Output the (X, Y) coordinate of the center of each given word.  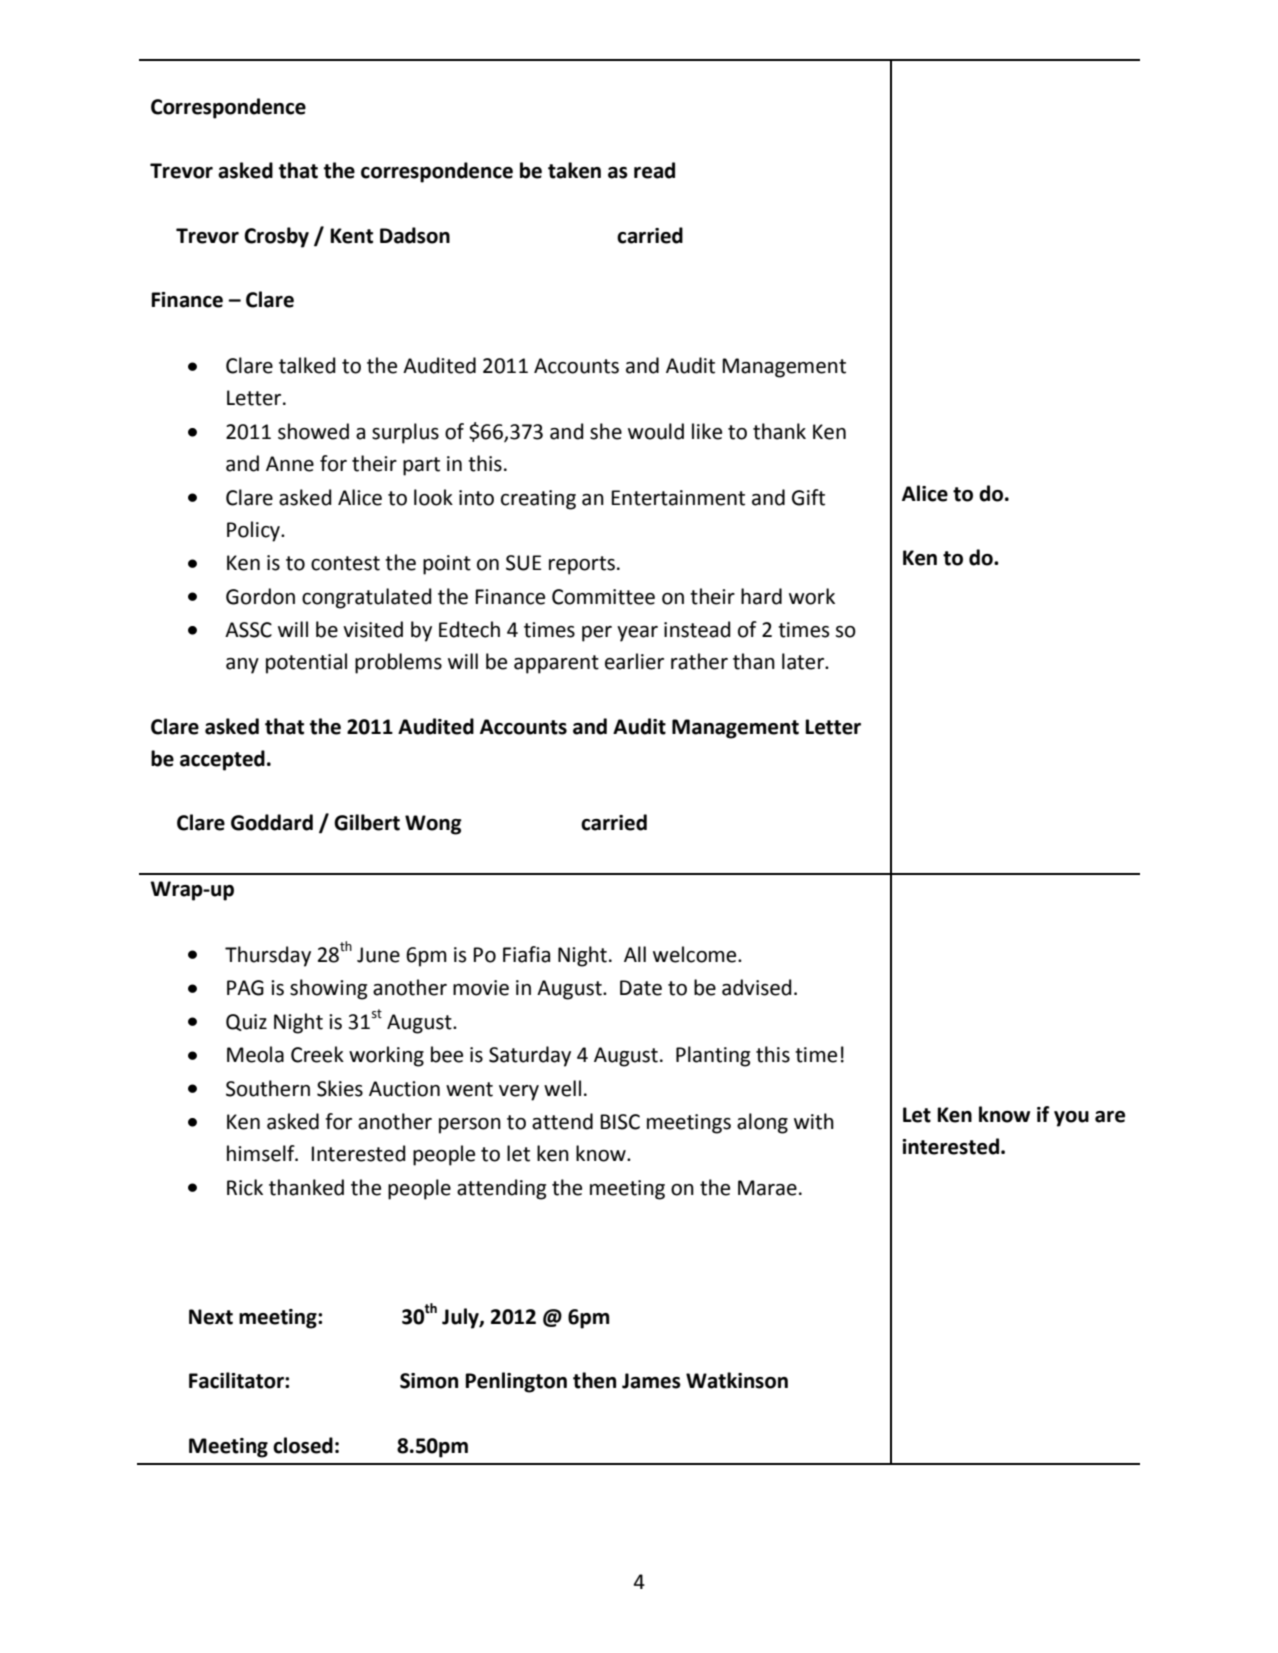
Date (641, 988)
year (637, 634)
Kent (351, 236)
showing (328, 989)
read (654, 170)
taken (574, 170)
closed (303, 1445)
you (1071, 1119)
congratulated (367, 598)
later (804, 661)
